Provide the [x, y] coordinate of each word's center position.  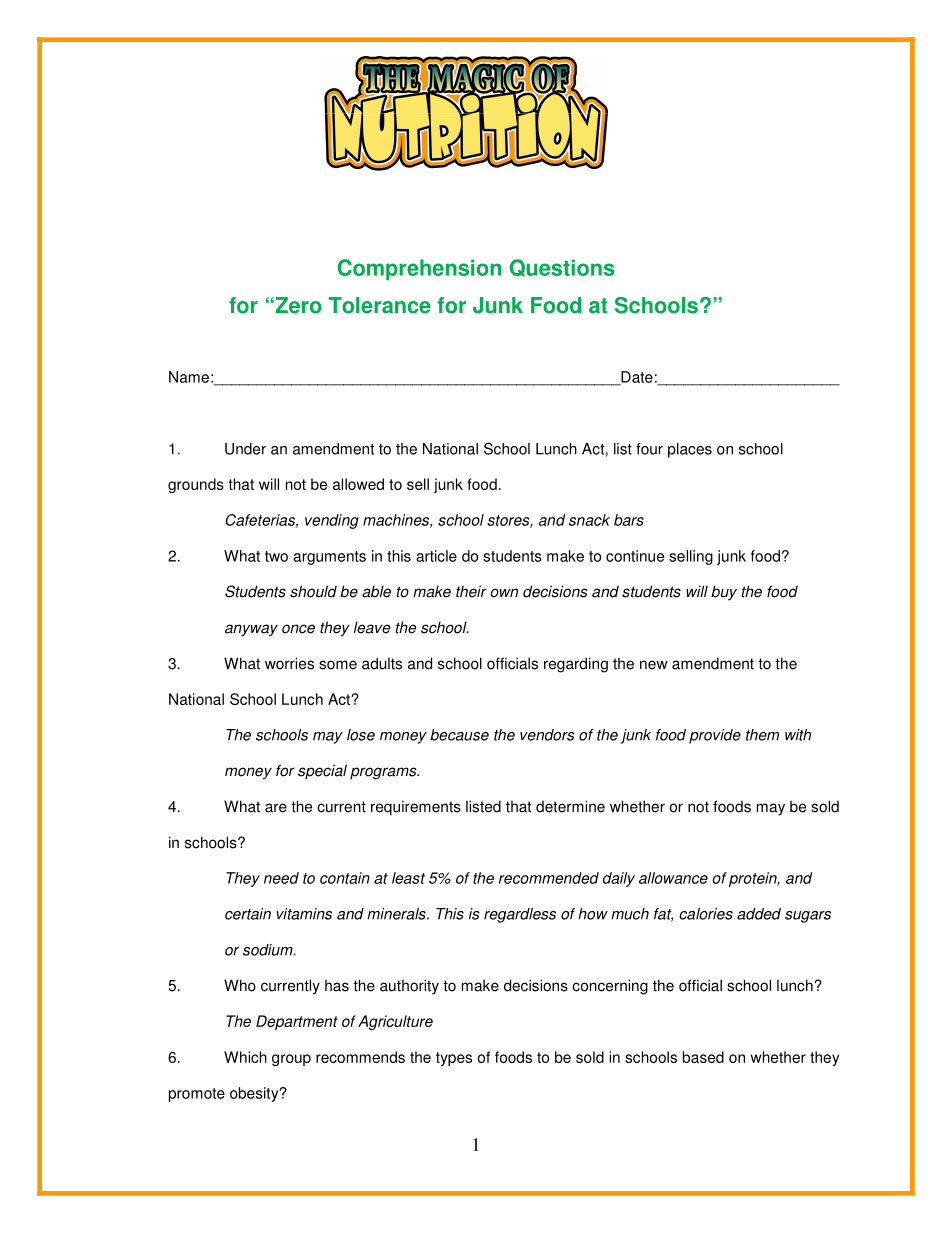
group [291, 1060]
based [703, 1057]
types [454, 1059]
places [690, 450]
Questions [561, 268]
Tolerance [380, 305]
